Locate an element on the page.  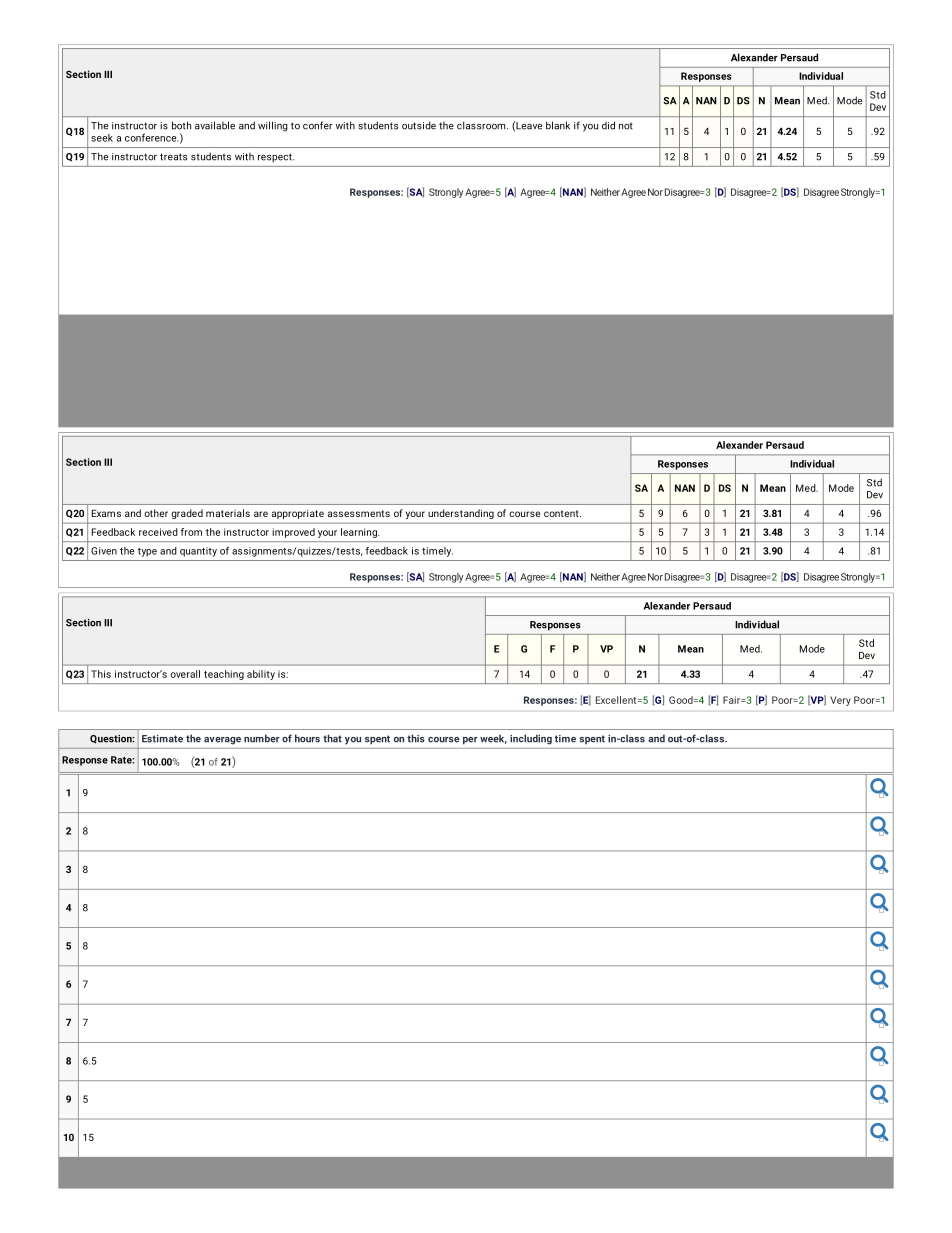
including is located at coordinates (531, 739).
